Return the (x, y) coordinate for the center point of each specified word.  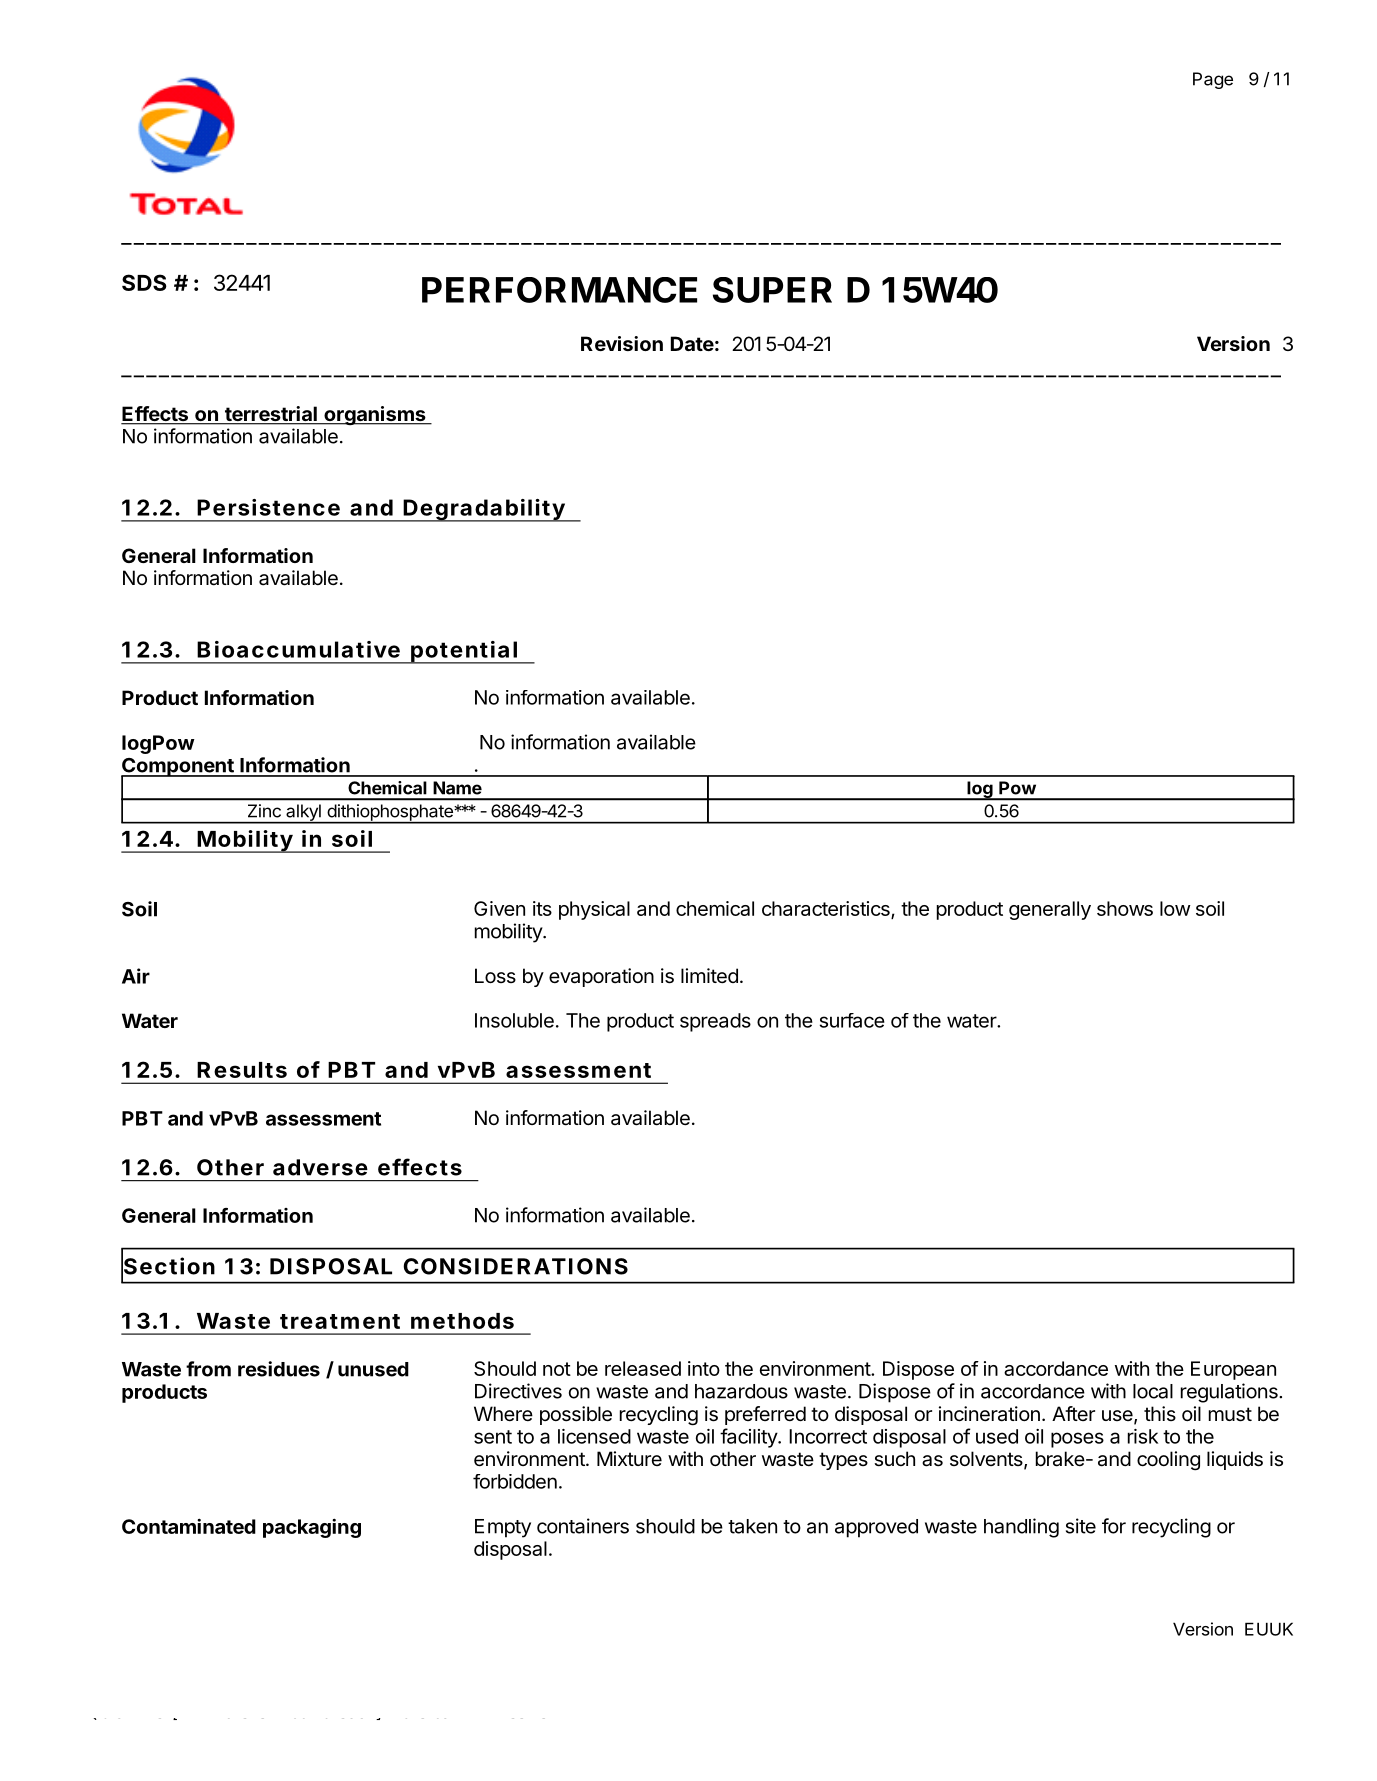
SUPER (772, 290)
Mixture (629, 1458)
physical (594, 910)
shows (1125, 908)
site (1081, 1526)
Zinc (264, 811)
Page (1213, 80)
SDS (144, 282)
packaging (312, 1528)
